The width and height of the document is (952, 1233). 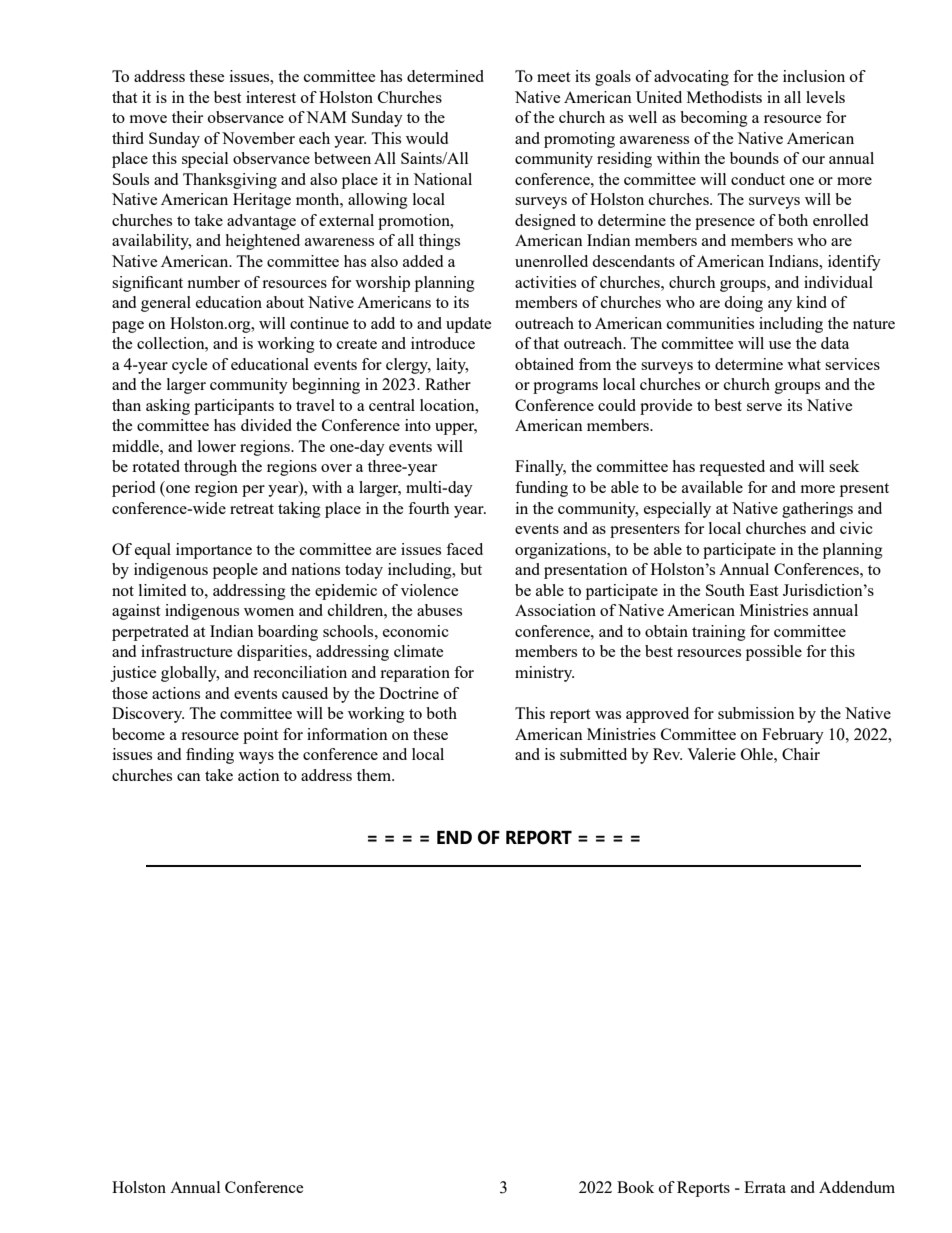 I want to click on gatherings, so click(x=817, y=510).
